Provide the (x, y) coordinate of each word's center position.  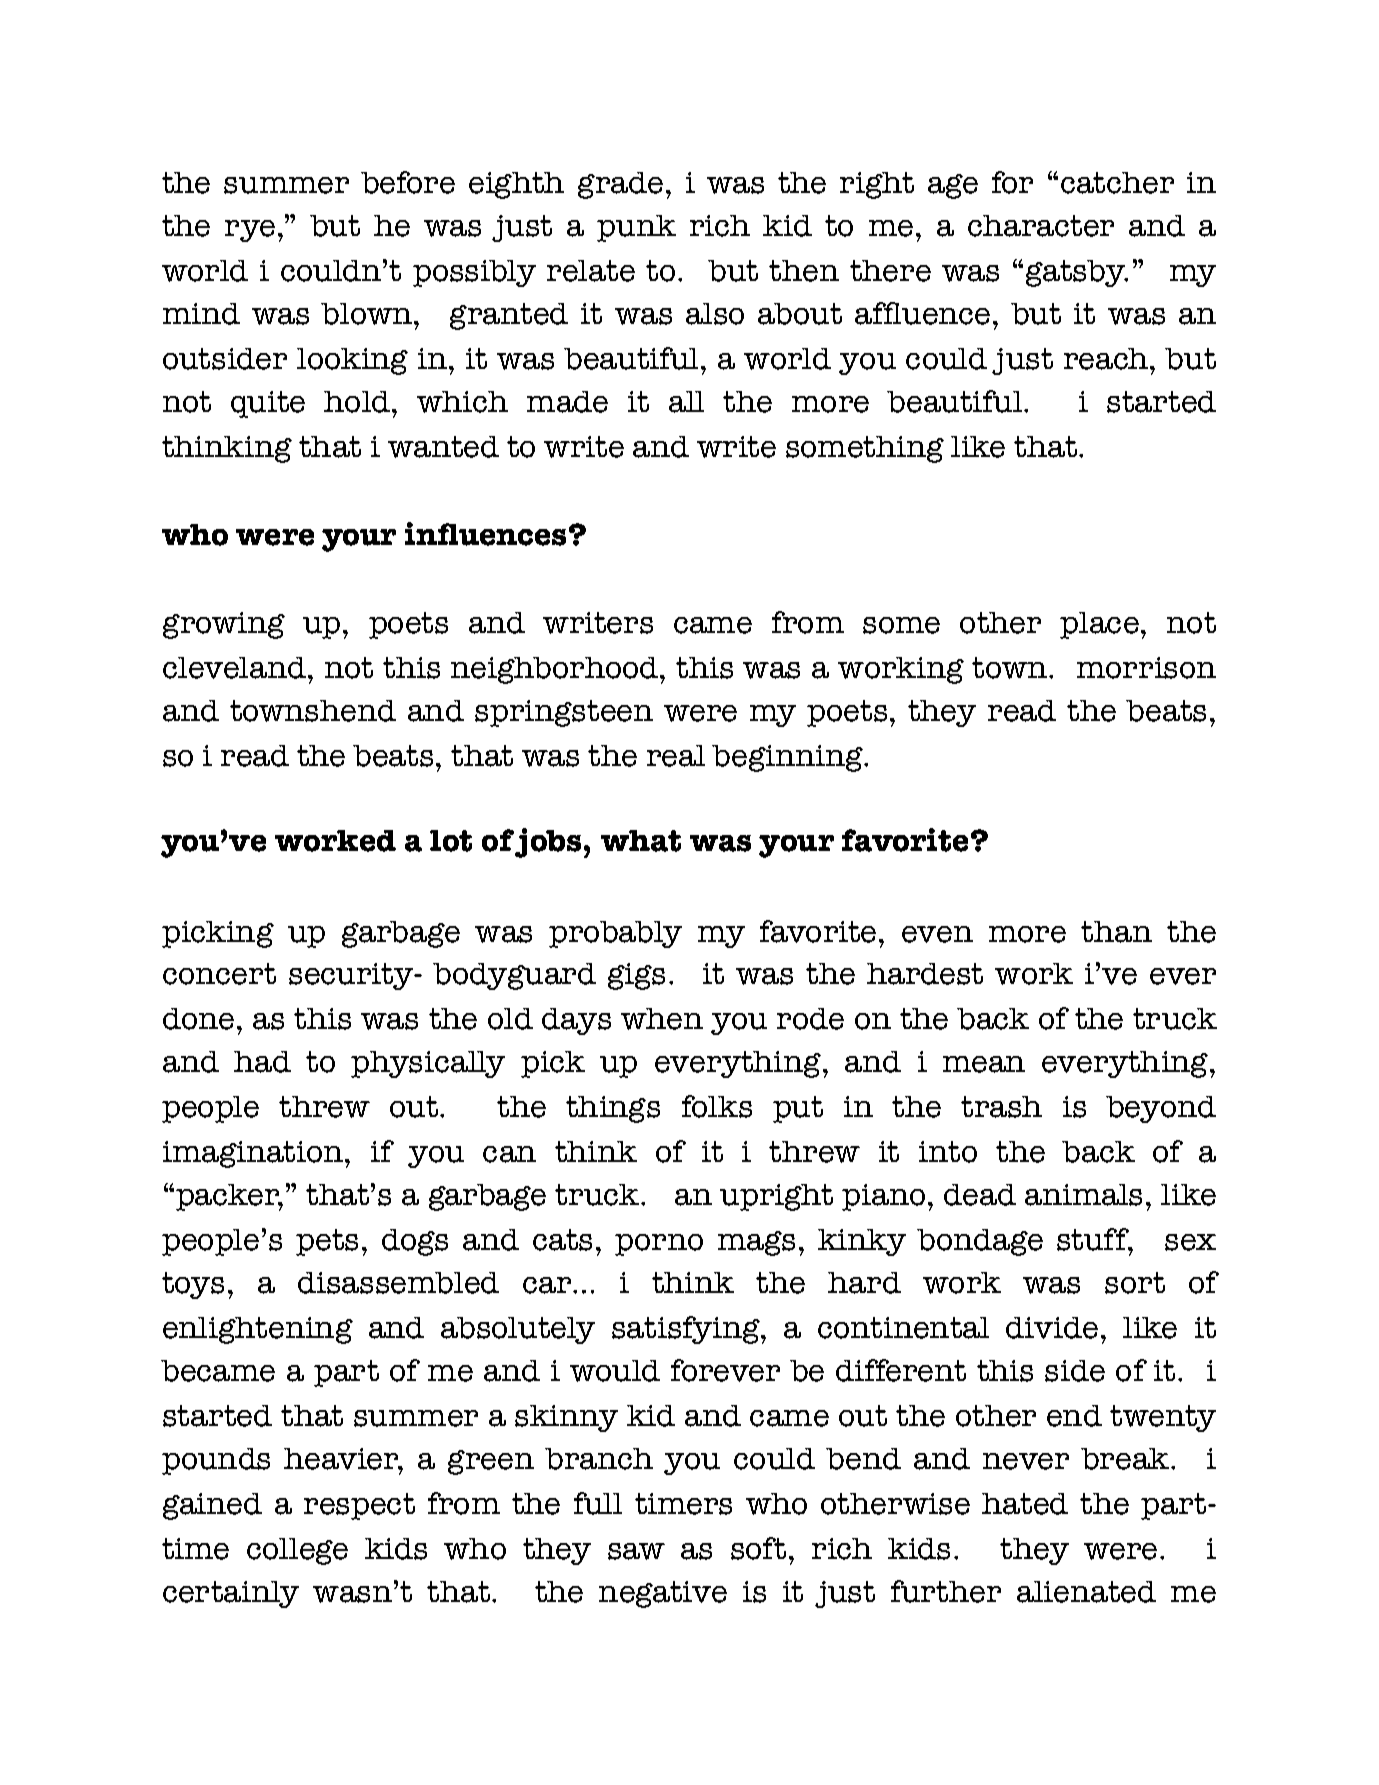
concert (219, 974)
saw (636, 1551)
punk (636, 228)
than (1116, 932)
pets (327, 1242)
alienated (1086, 1592)
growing (224, 625)
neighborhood (556, 670)
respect (359, 1506)
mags (756, 1243)
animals (1083, 1195)
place (1099, 625)
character (1041, 226)
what (641, 841)
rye (250, 231)
